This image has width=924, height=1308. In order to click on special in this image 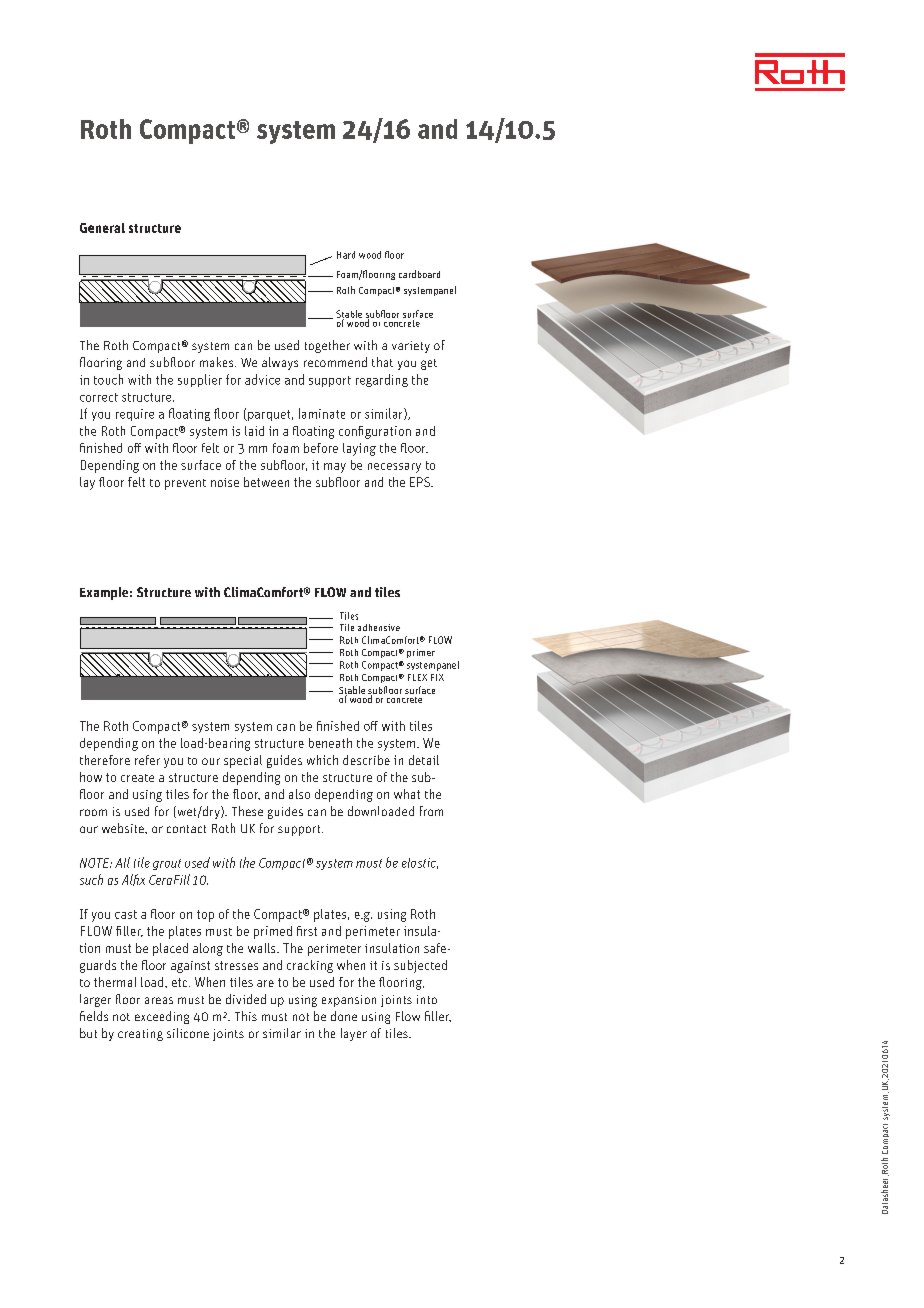, I will do `click(243, 761)`.
